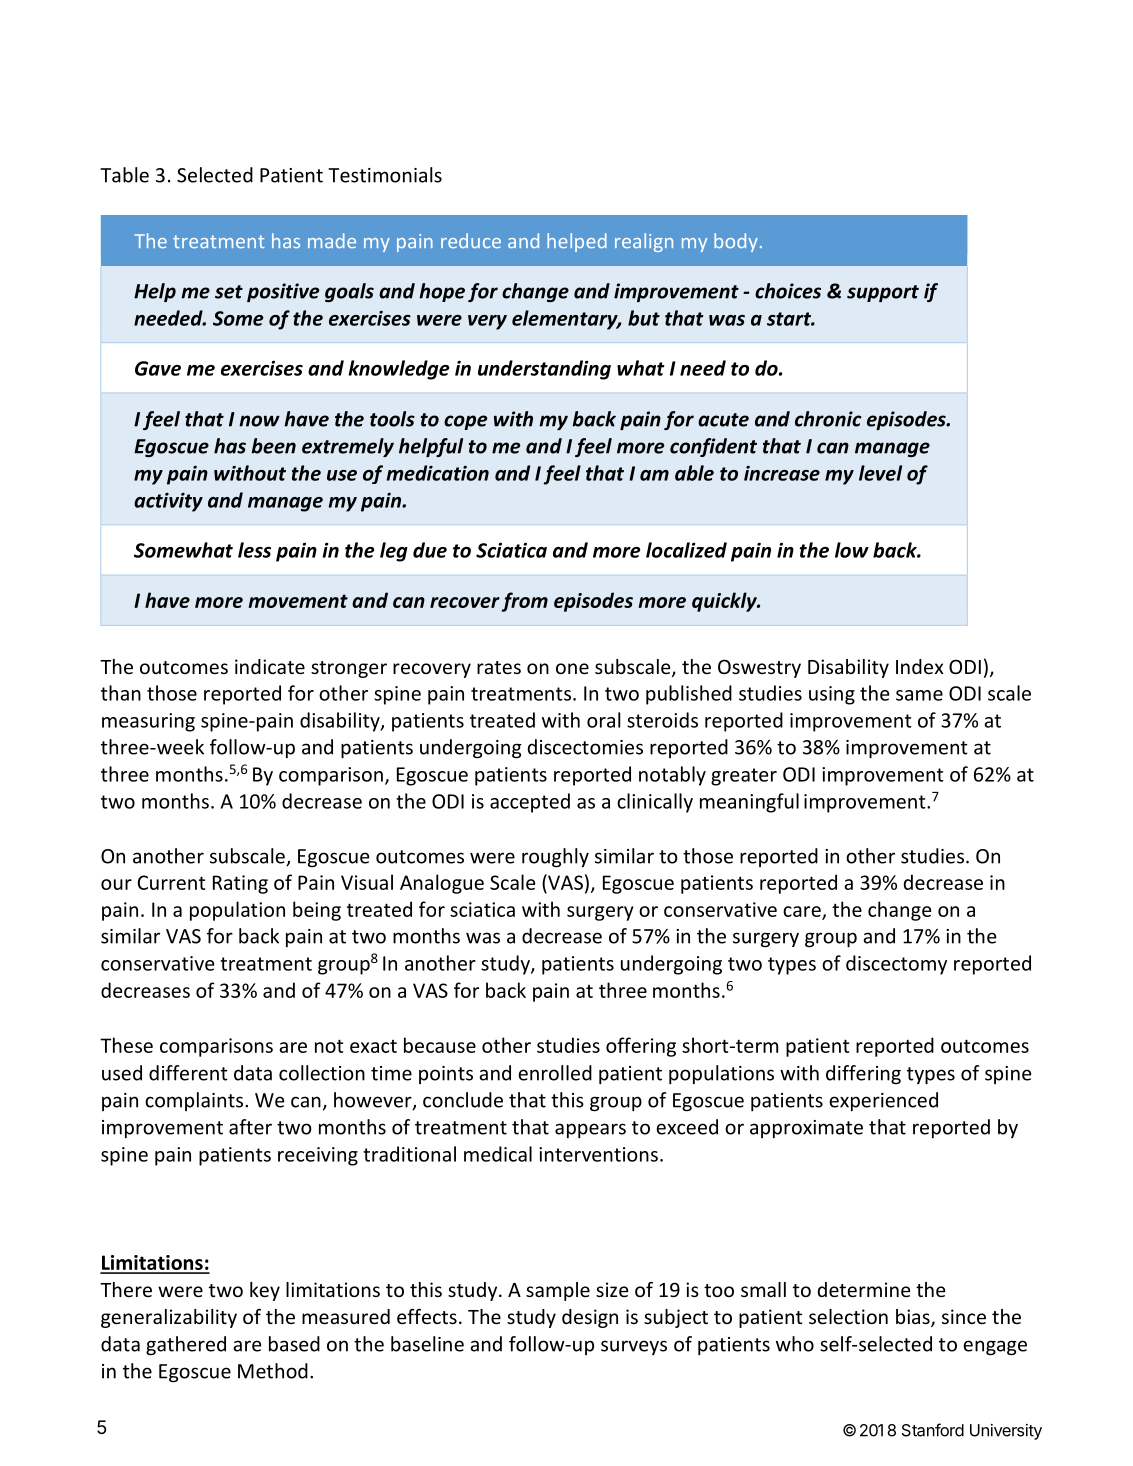 Image resolution: width=1133 pixels, height=1466 pixels. Describe the element at coordinates (273, 1371) in the screenshot. I see `Method` at that location.
